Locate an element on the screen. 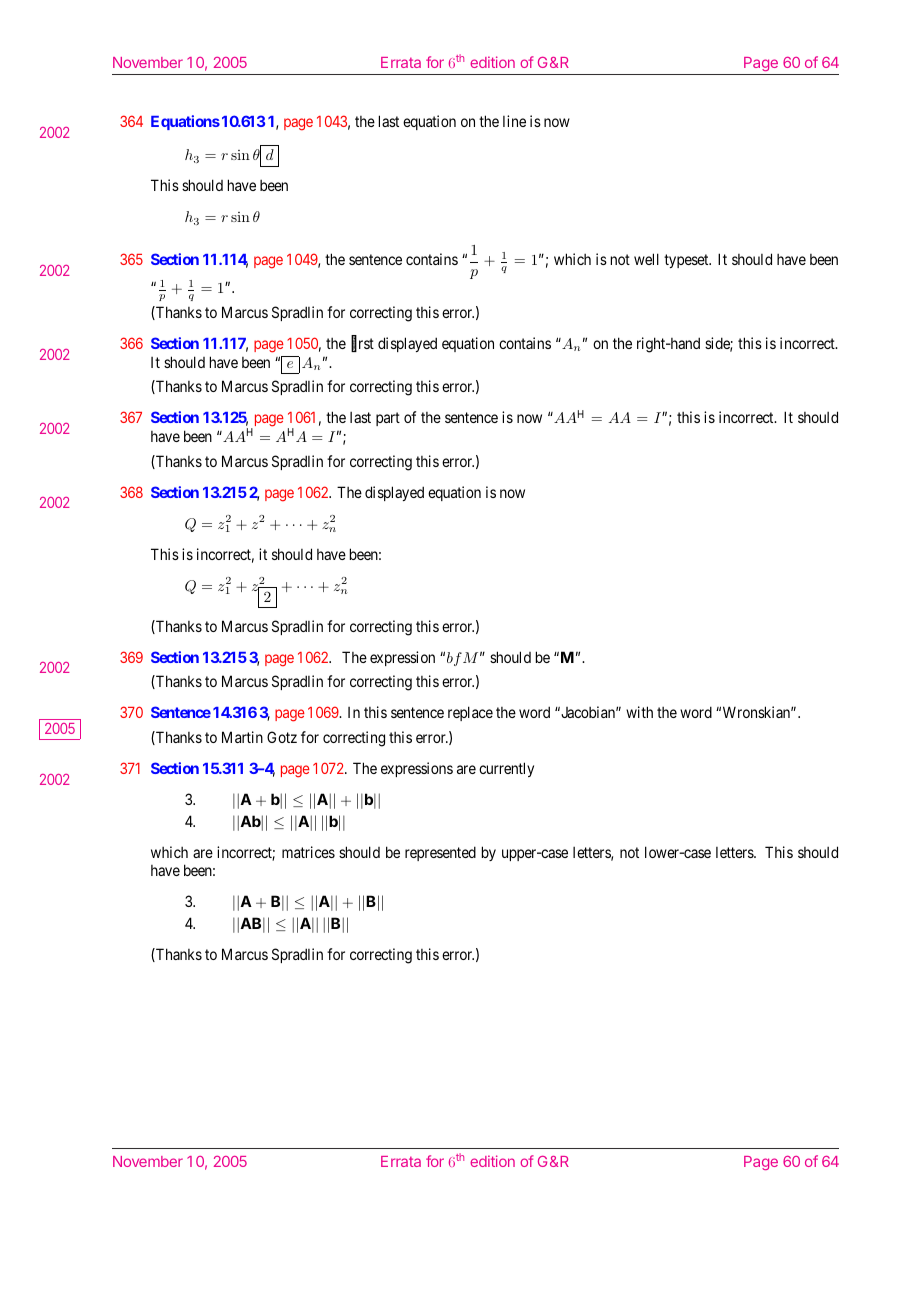 The image size is (924, 1308). line is located at coordinates (514, 121).
